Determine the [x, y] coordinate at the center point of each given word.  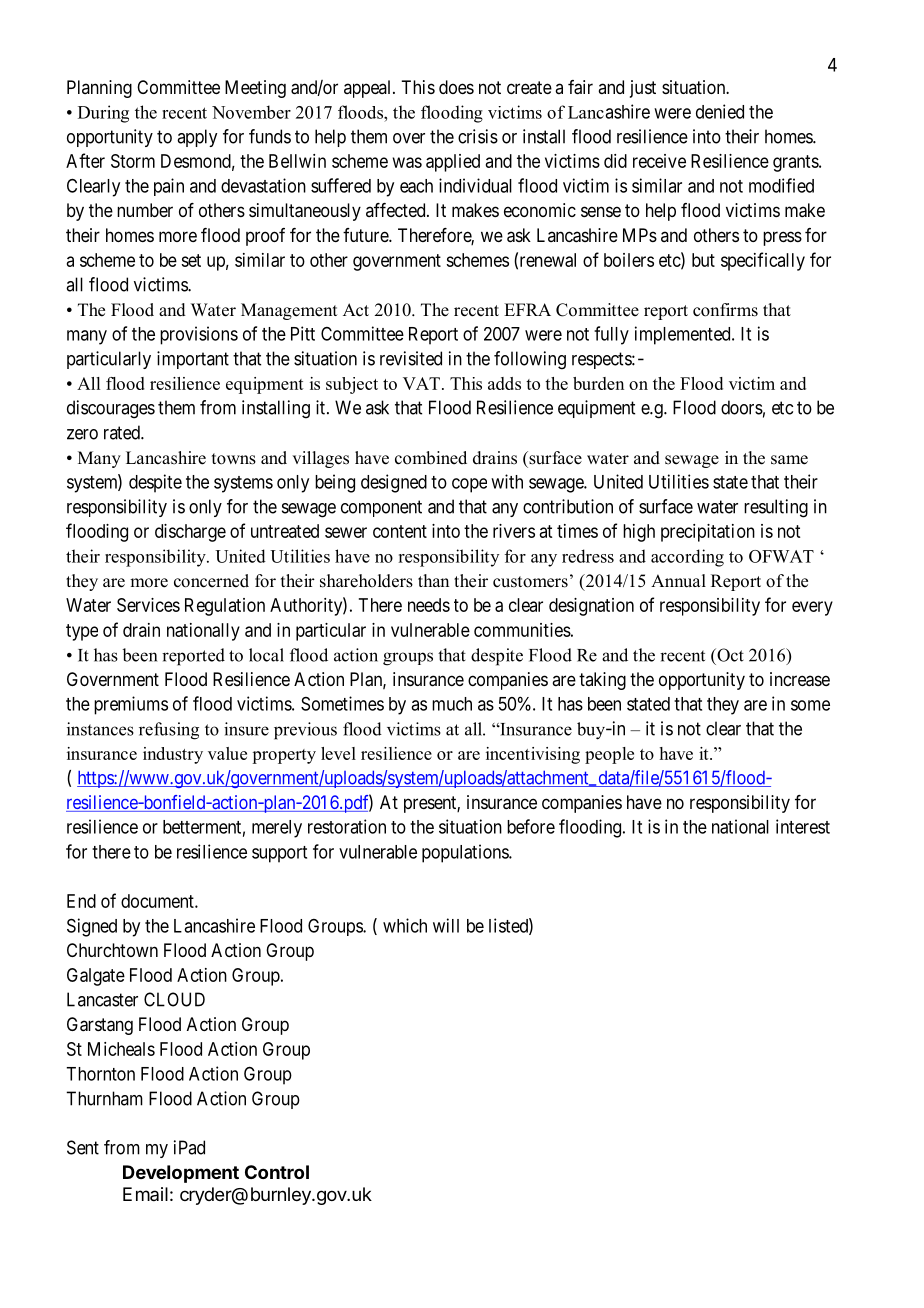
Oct [729, 655]
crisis [478, 136]
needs [429, 605]
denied [720, 111]
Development [181, 1174]
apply [197, 138]
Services [148, 605]
